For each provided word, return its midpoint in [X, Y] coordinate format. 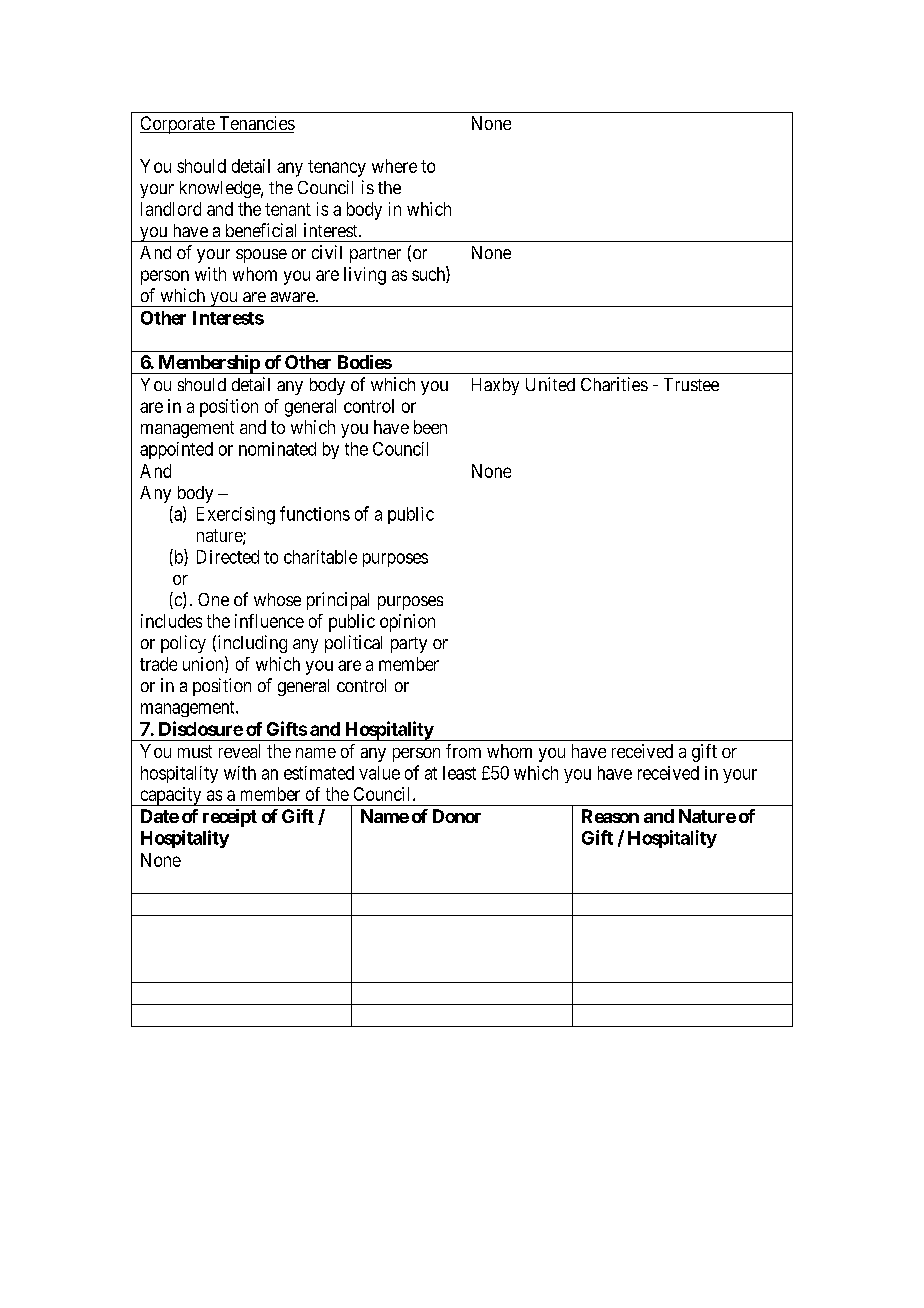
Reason [610, 816]
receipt [230, 818]
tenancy [337, 168]
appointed [176, 450]
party [409, 645]
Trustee [691, 384]
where [394, 166]
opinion [407, 623]
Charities [614, 384]
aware [294, 297]
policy [183, 644]
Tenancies [256, 124]
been [430, 427]
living [365, 276]
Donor [457, 816]
